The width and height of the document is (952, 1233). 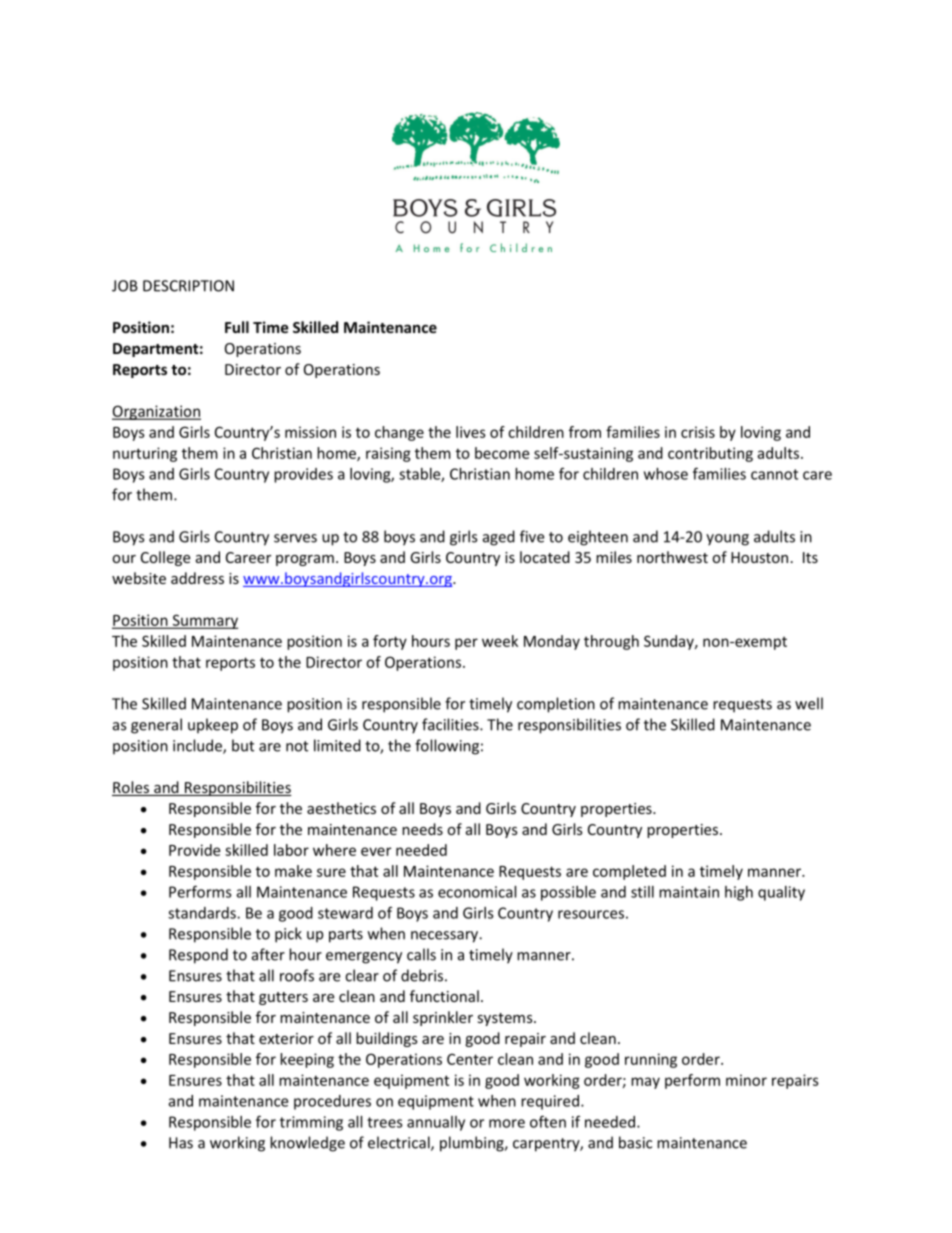 I want to click on College, so click(x=165, y=558).
